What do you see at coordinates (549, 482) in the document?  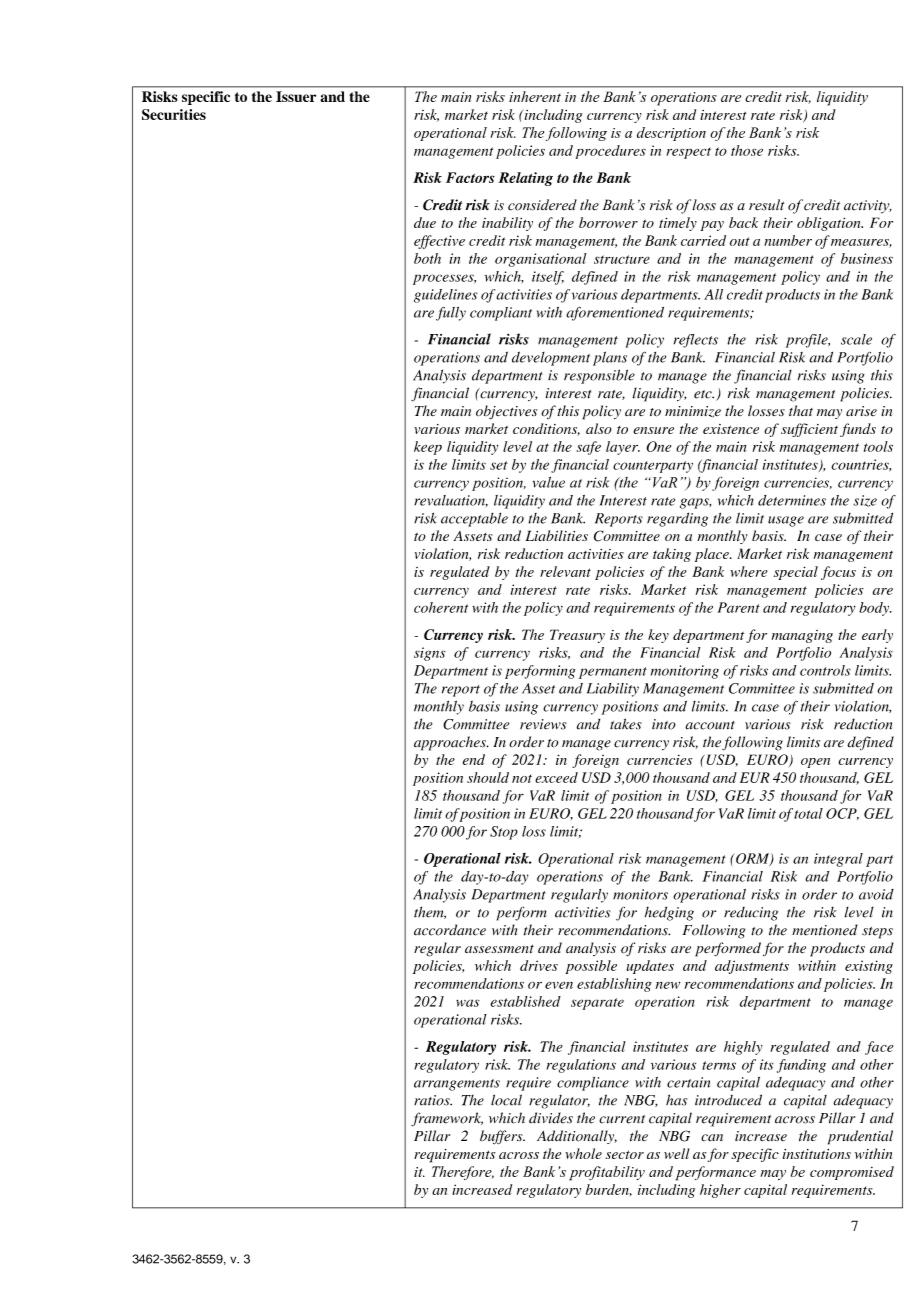 I see `value` at bounding box center [549, 482].
